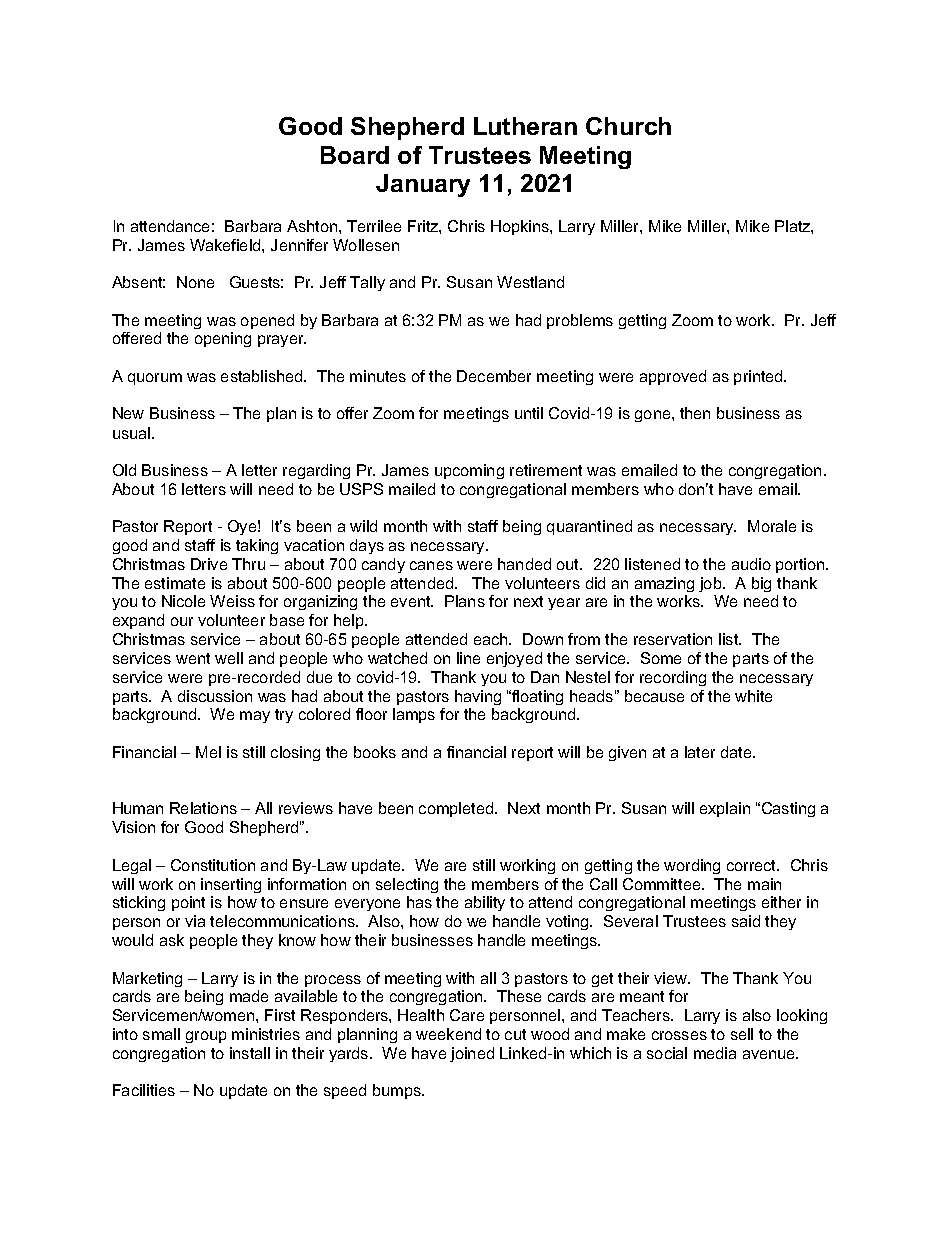  Describe the element at coordinates (412, 601) in the page. I see `event` at that location.
